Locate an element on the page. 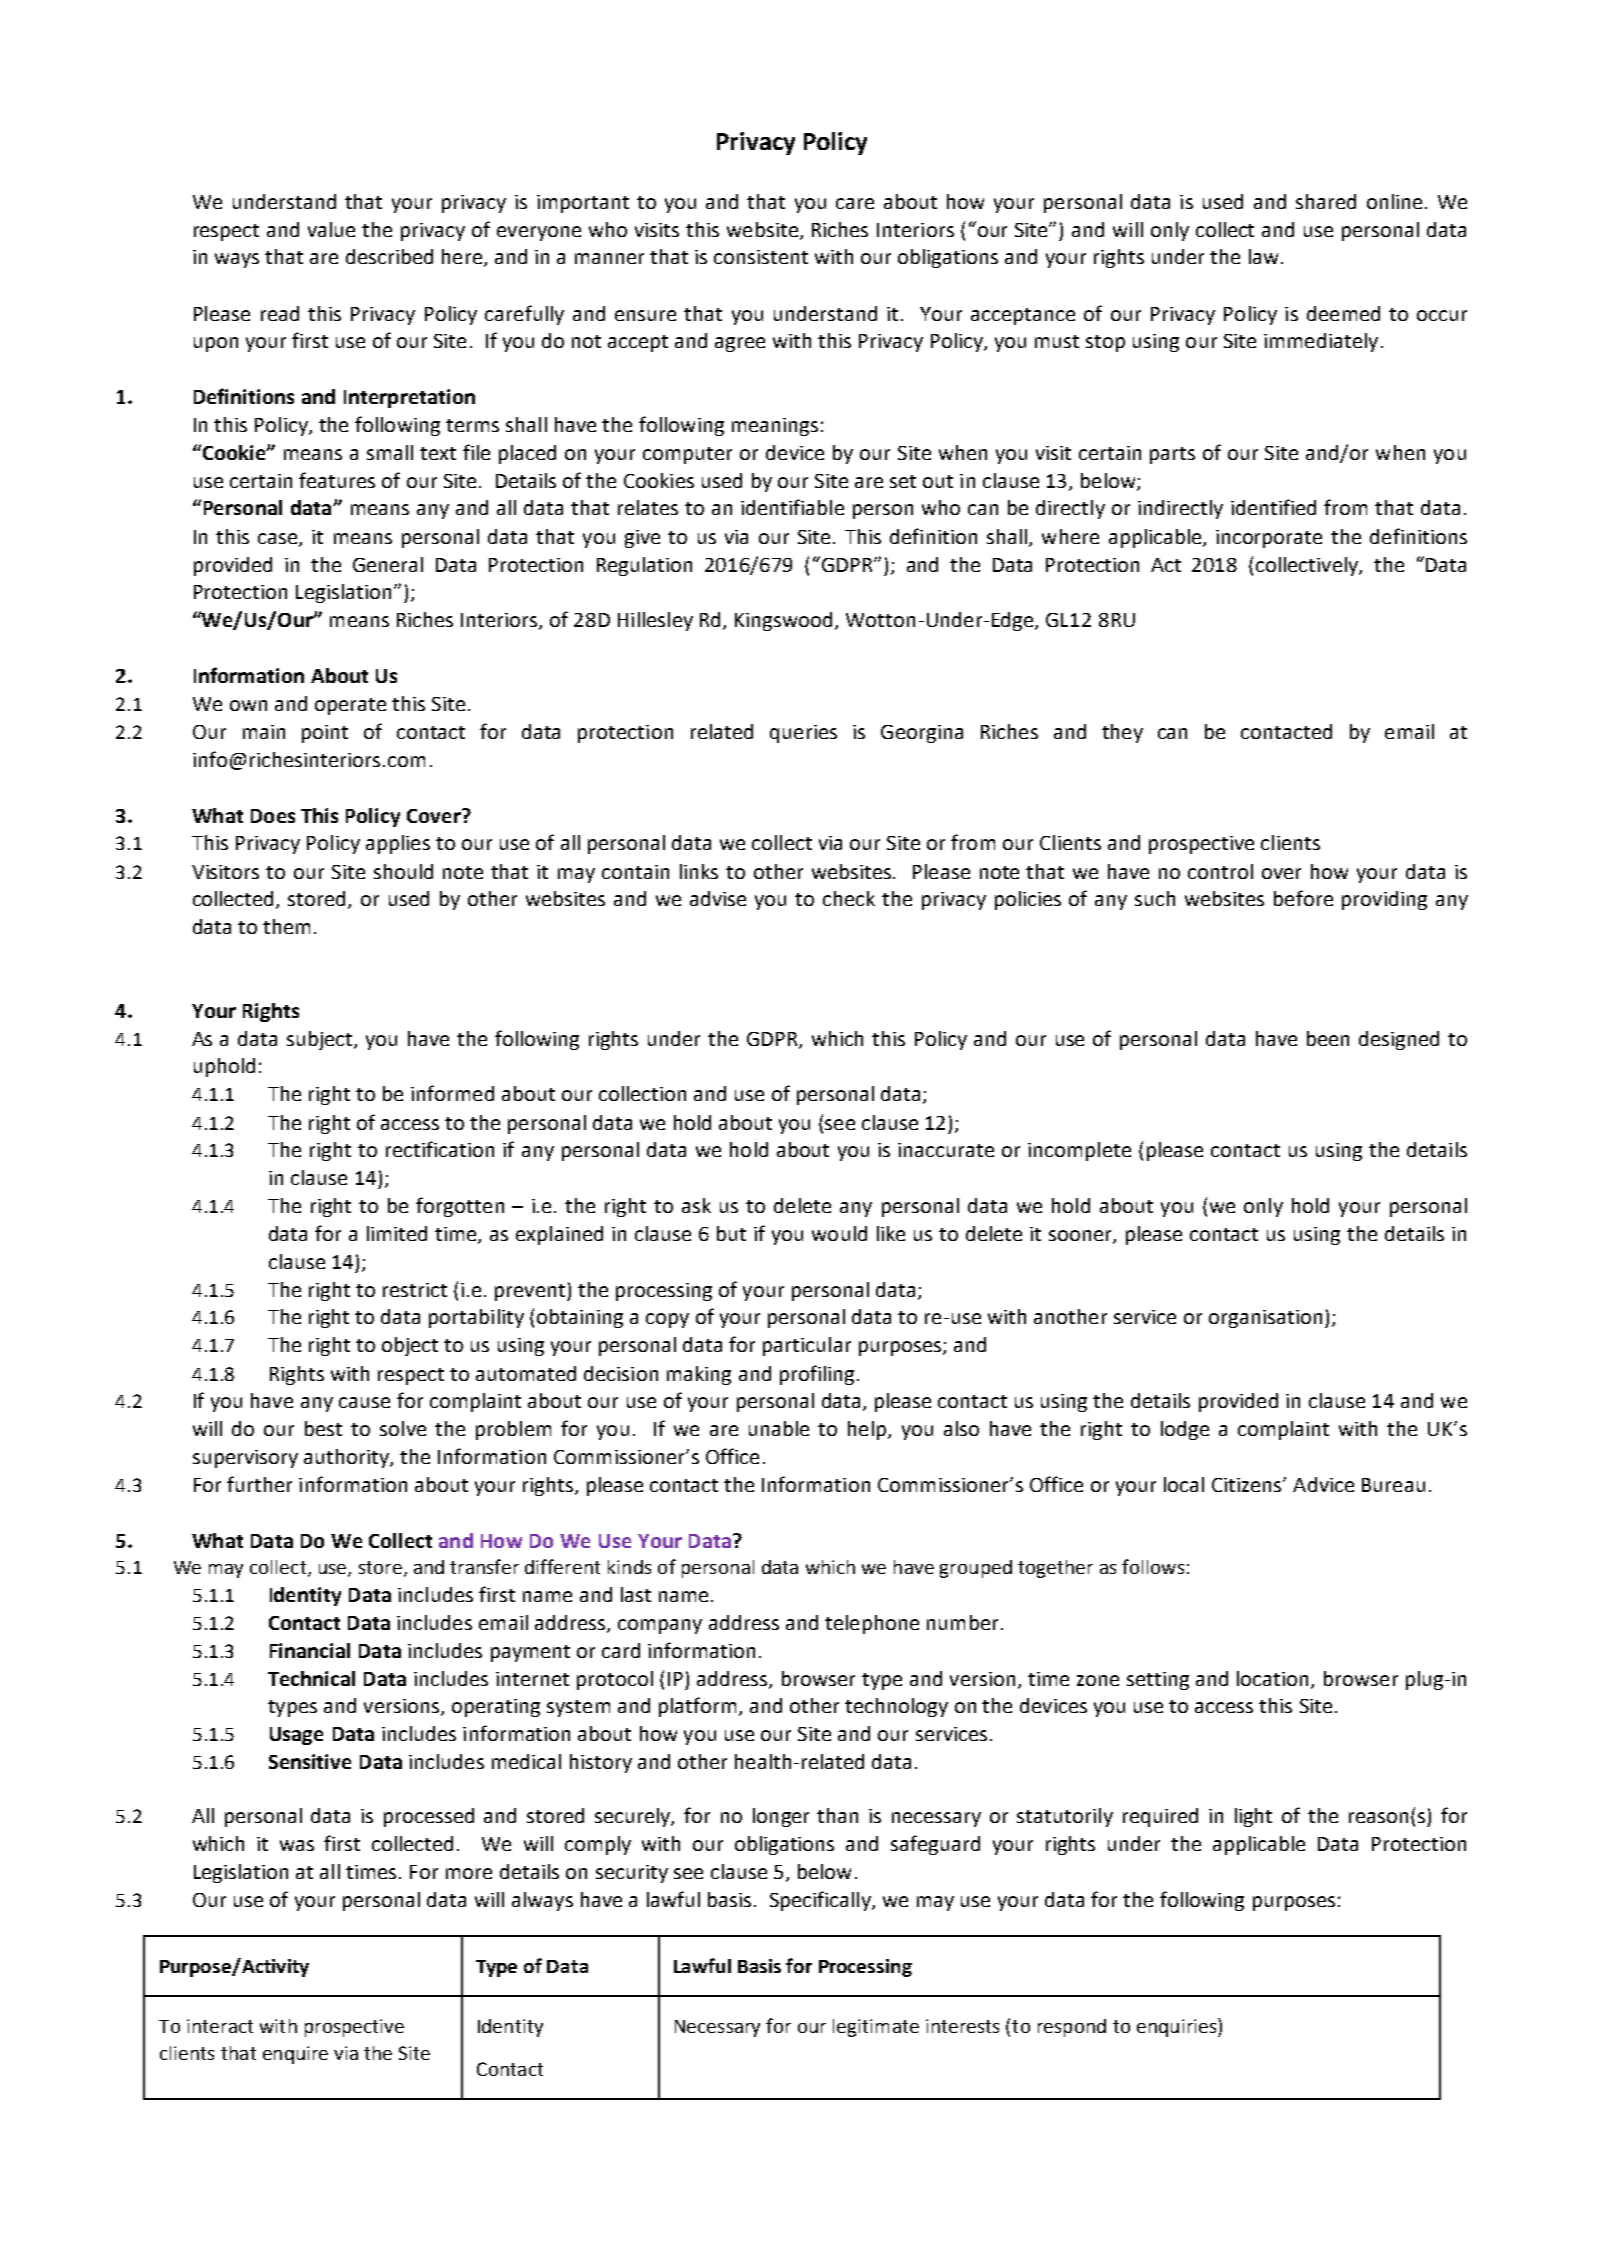  rectification is located at coordinates (440, 1149).
